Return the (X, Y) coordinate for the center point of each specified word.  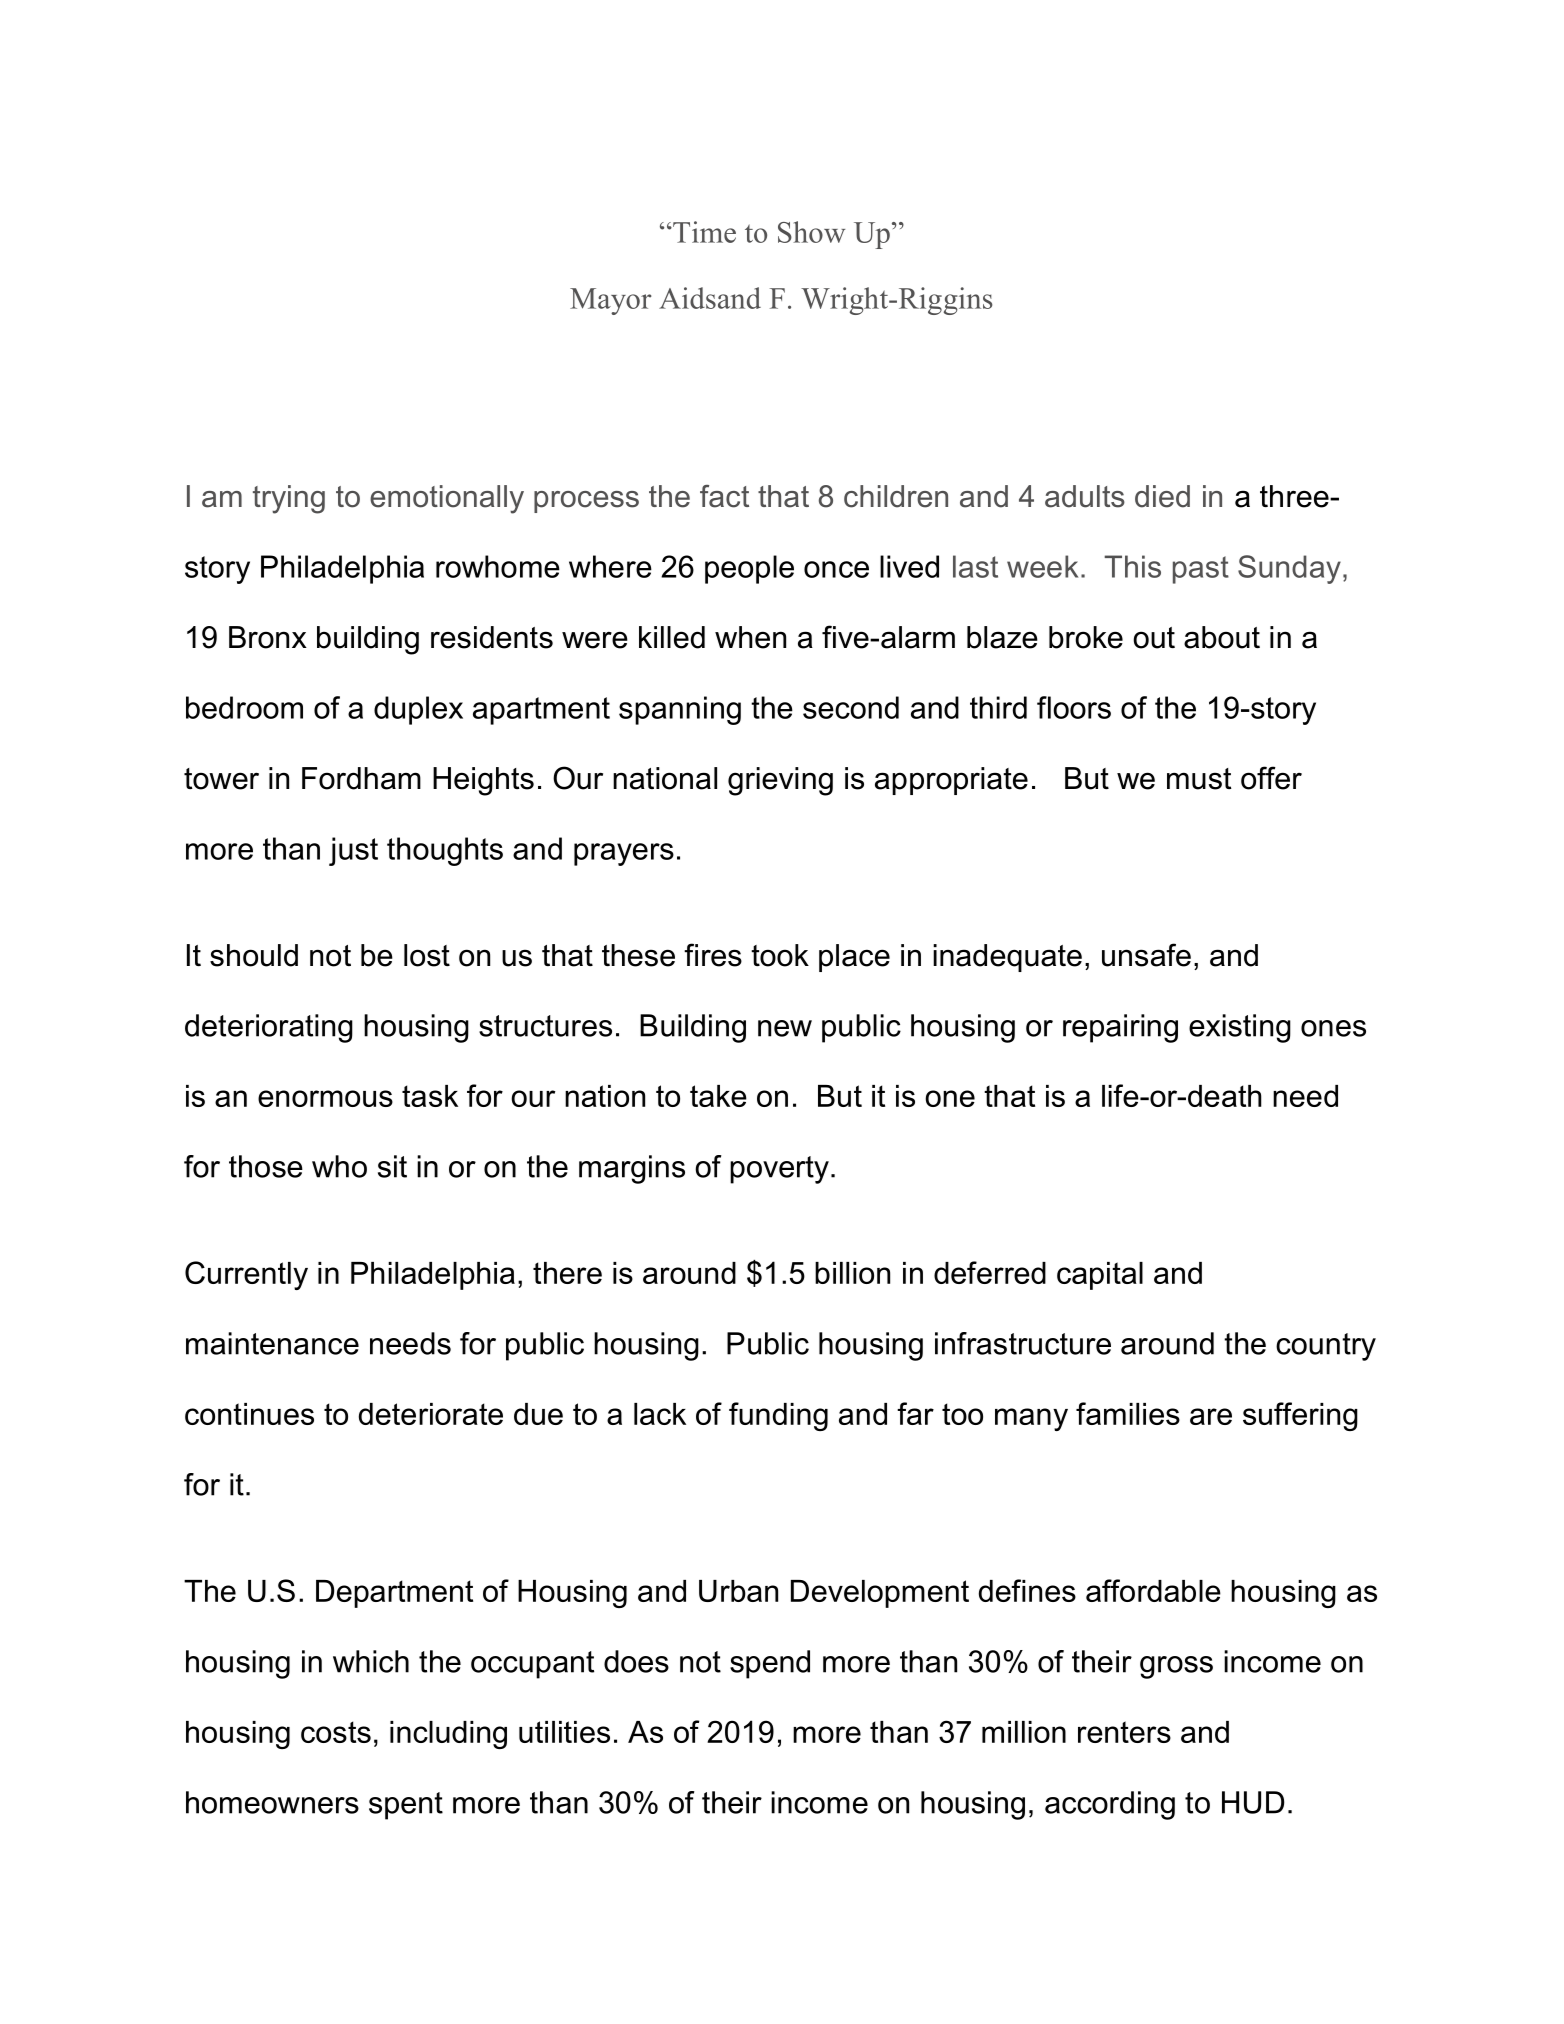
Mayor (610, 301)
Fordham (361, 778)
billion (852, 1273)
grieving (780, 781)
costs (336, 1732)
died (1162, 496)
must (1199, 779)
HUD (1253, 1802)
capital (1100, 1276)
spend (770, 1664)
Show (811, 232)
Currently (246, 1275)
